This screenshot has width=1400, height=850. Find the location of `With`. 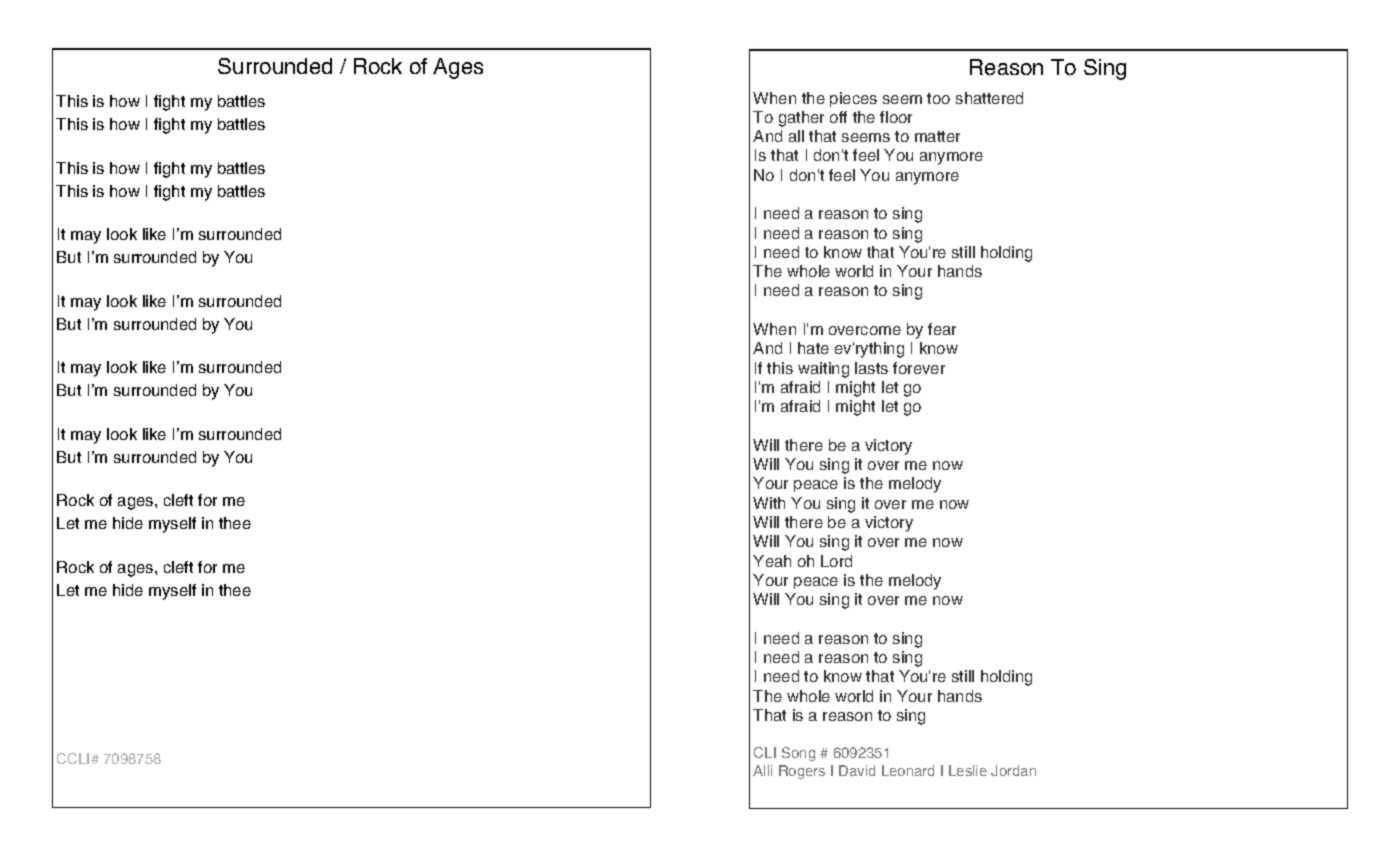

With is located at coordinates (769, 503).
